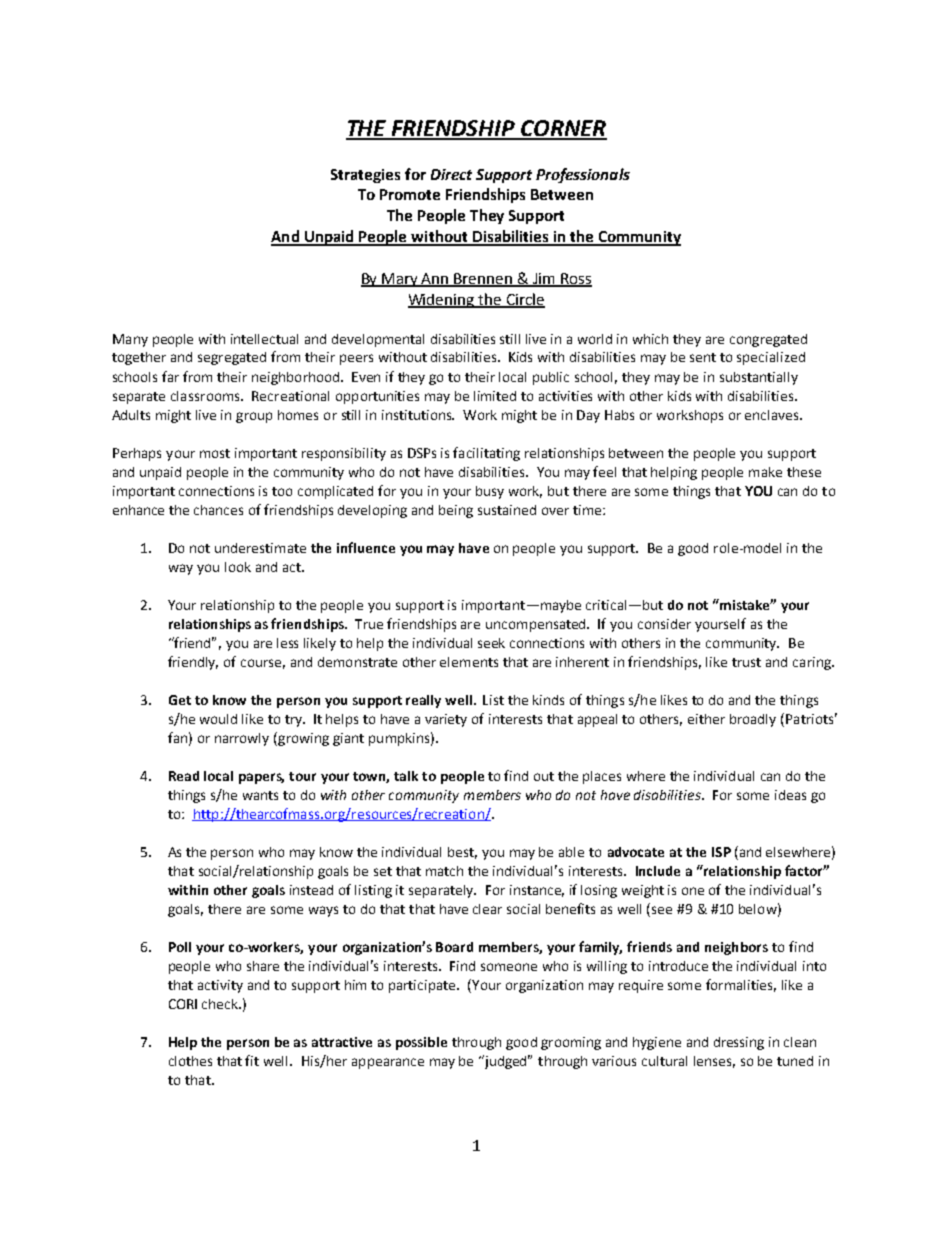 The height and width of the document is (1233, 952). I want to click on less, so click(287, 643).
